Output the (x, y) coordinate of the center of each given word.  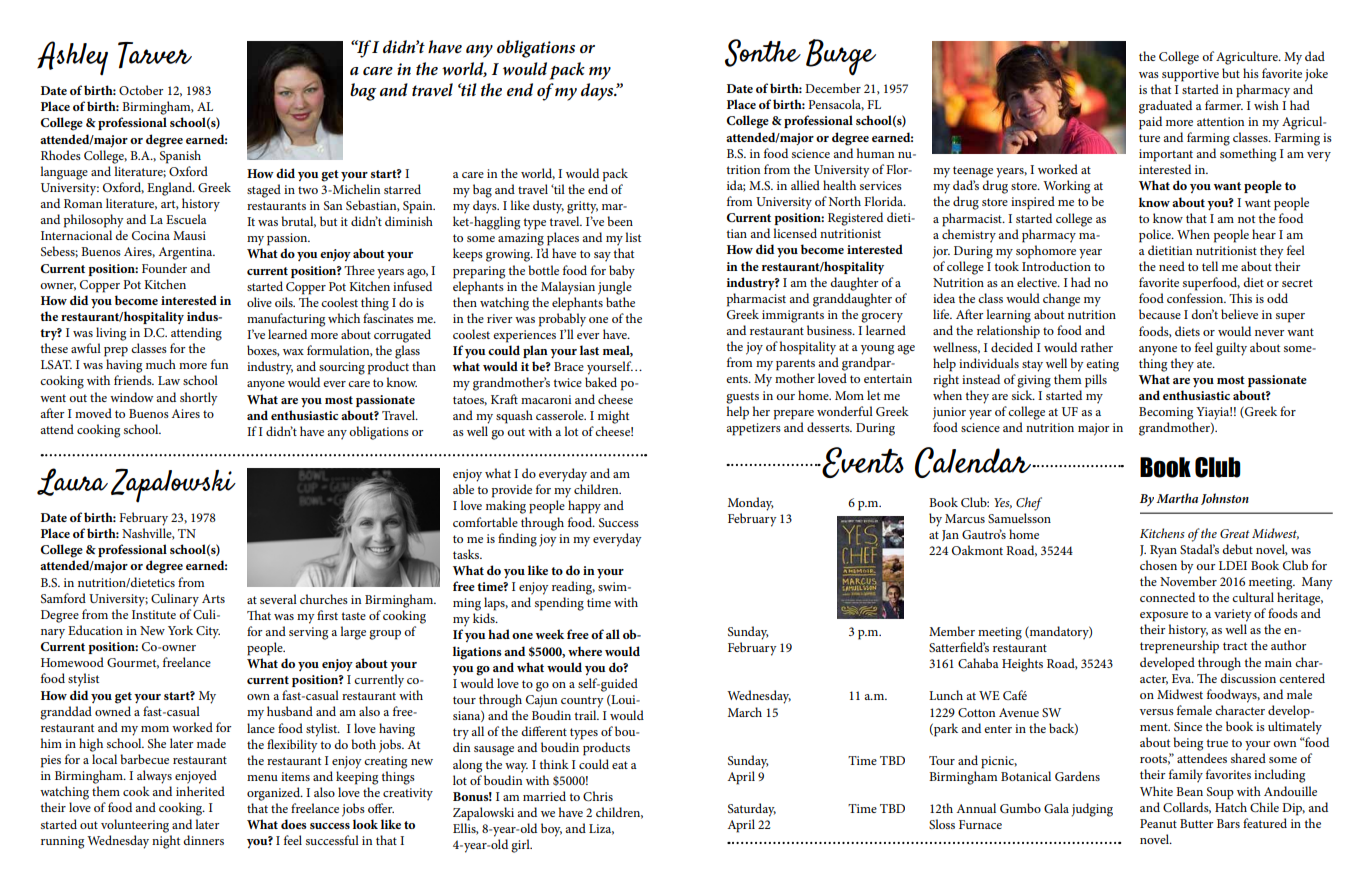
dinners (203, 840)
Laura (72, 482)
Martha (1177, 498)
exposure (1164, 617)
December (833, 88)
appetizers (753, 429)
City (208, 632)
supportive (1190, 75)
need (1172, 266)
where (585, 651)
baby (622, 272)
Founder (164, 268)
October (141, 90)
